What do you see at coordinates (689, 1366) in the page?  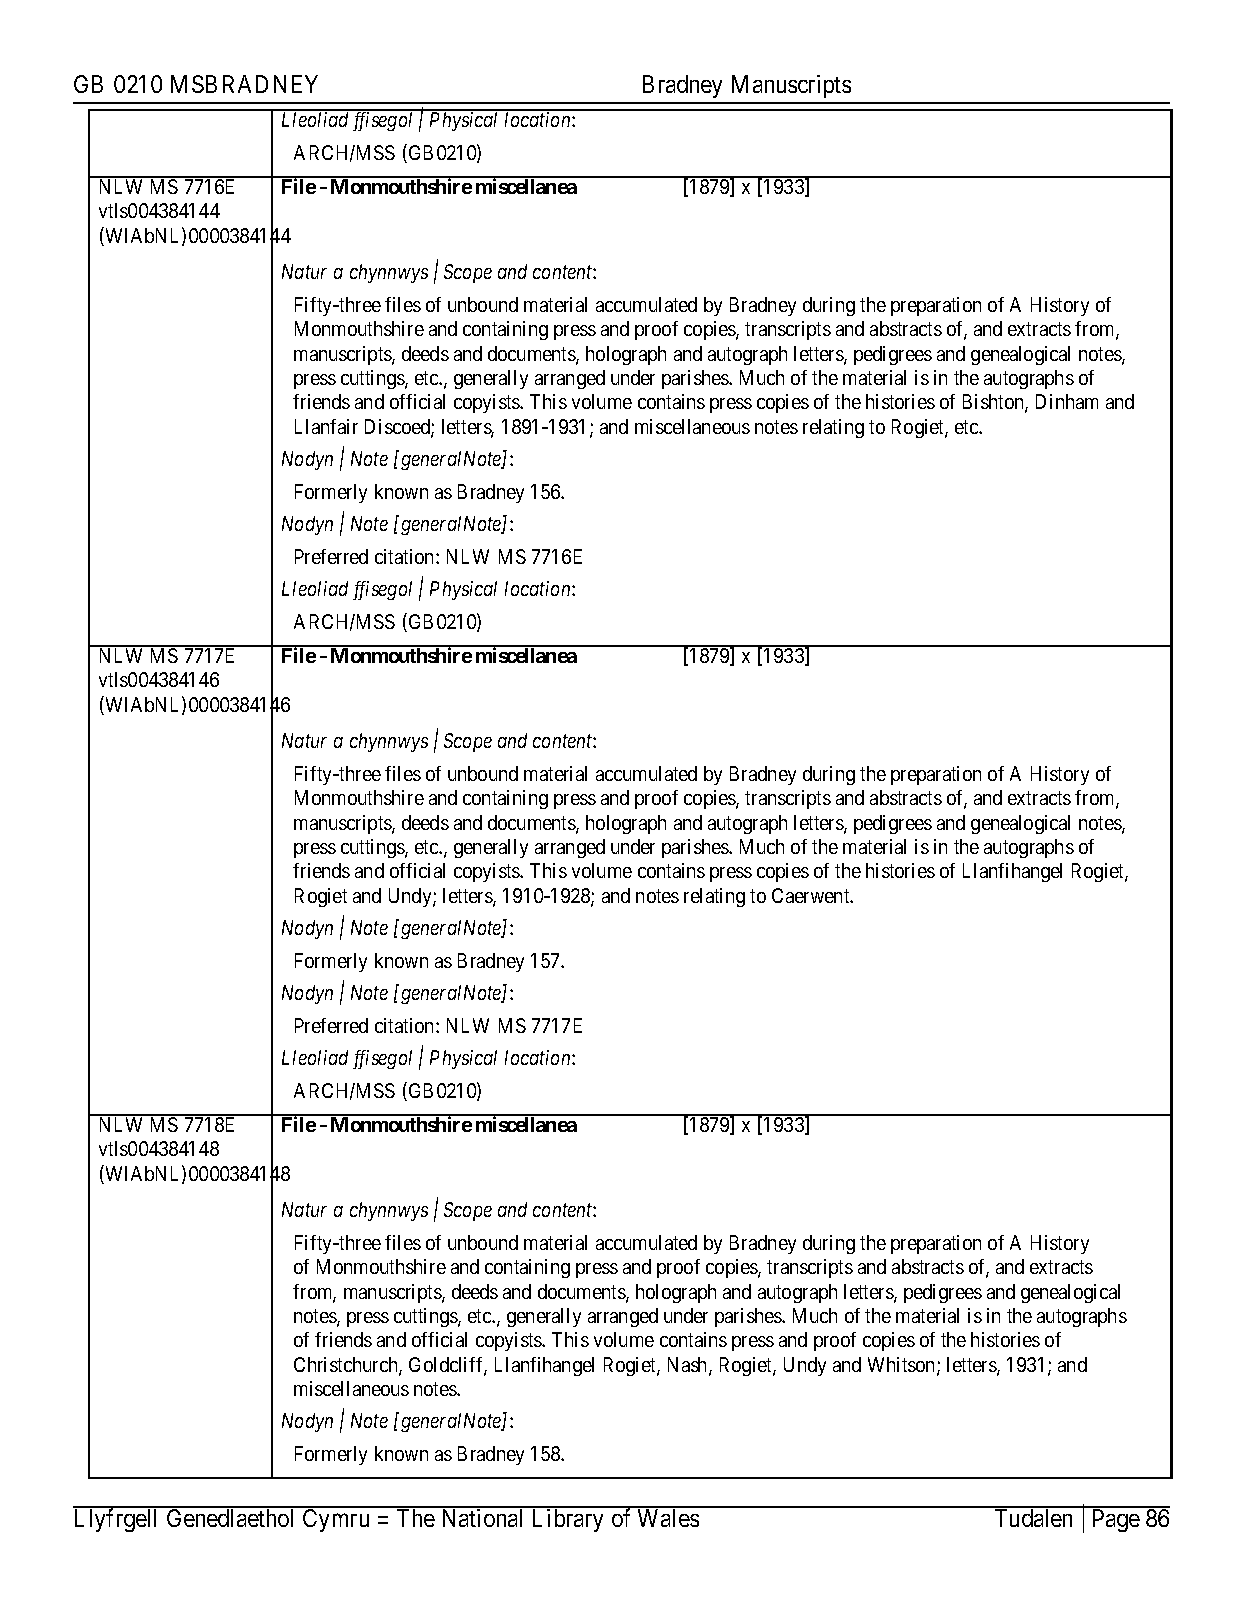 I see `Nash` at bounding box center [689, 1366].
